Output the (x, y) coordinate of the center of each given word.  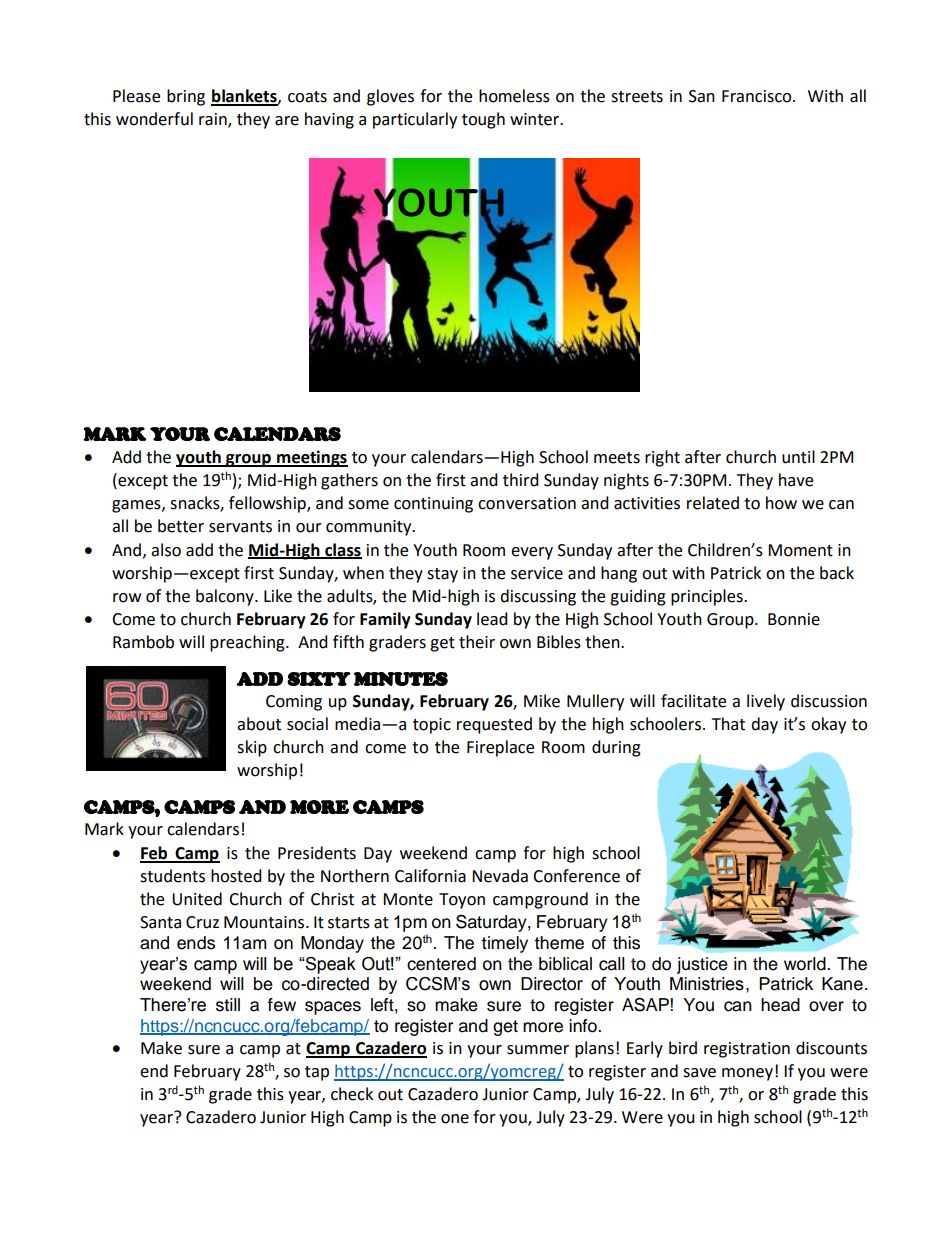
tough (483, 120)
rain (214, 120)
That (728, 724)
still (228, 1005)
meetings (311, 458)
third (521, 480)
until (798, 457)
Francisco (758, 96)
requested (494, 725)
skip (252, 748)
